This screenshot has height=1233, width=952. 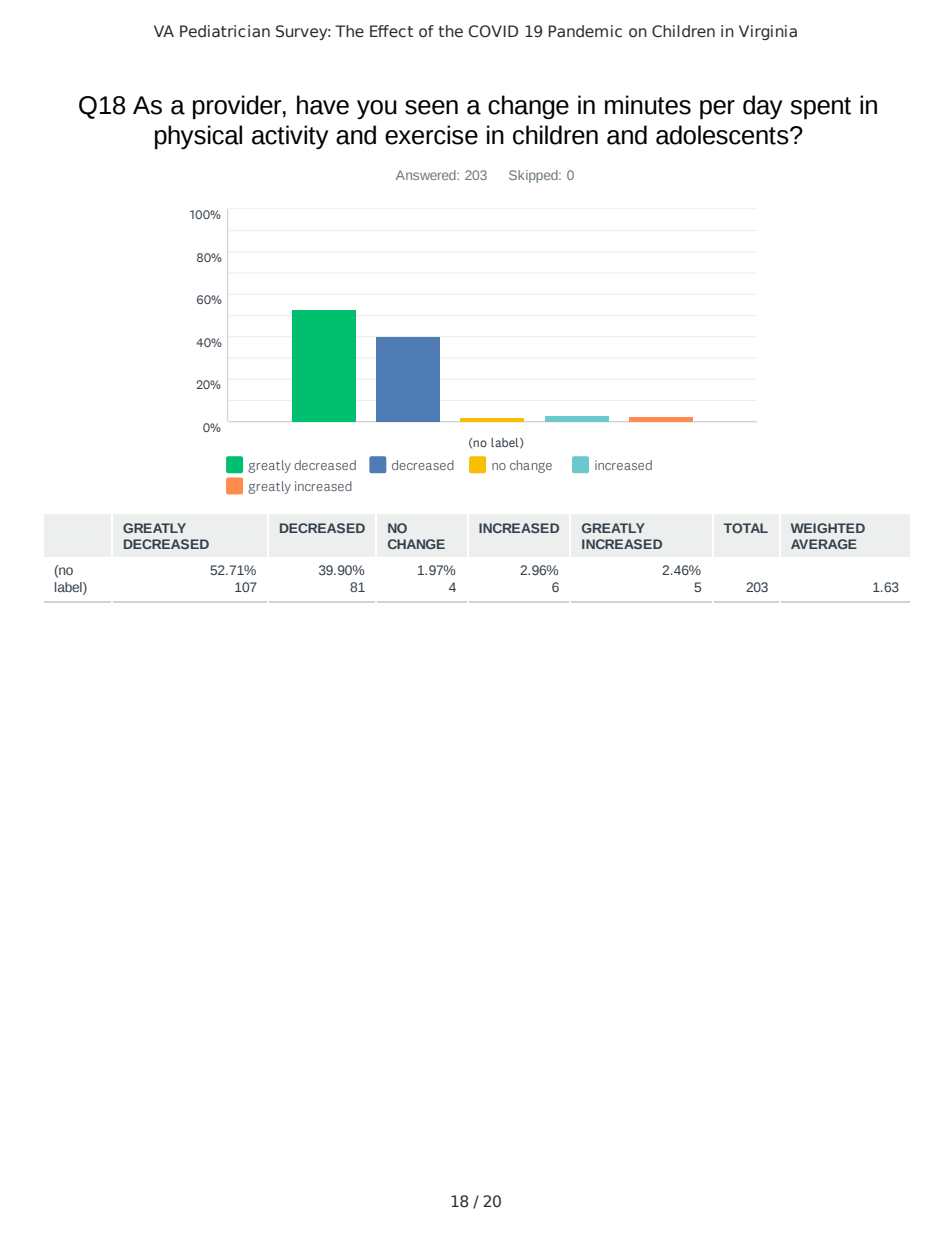 I want to click on physical, so click(x=198, y=137).
